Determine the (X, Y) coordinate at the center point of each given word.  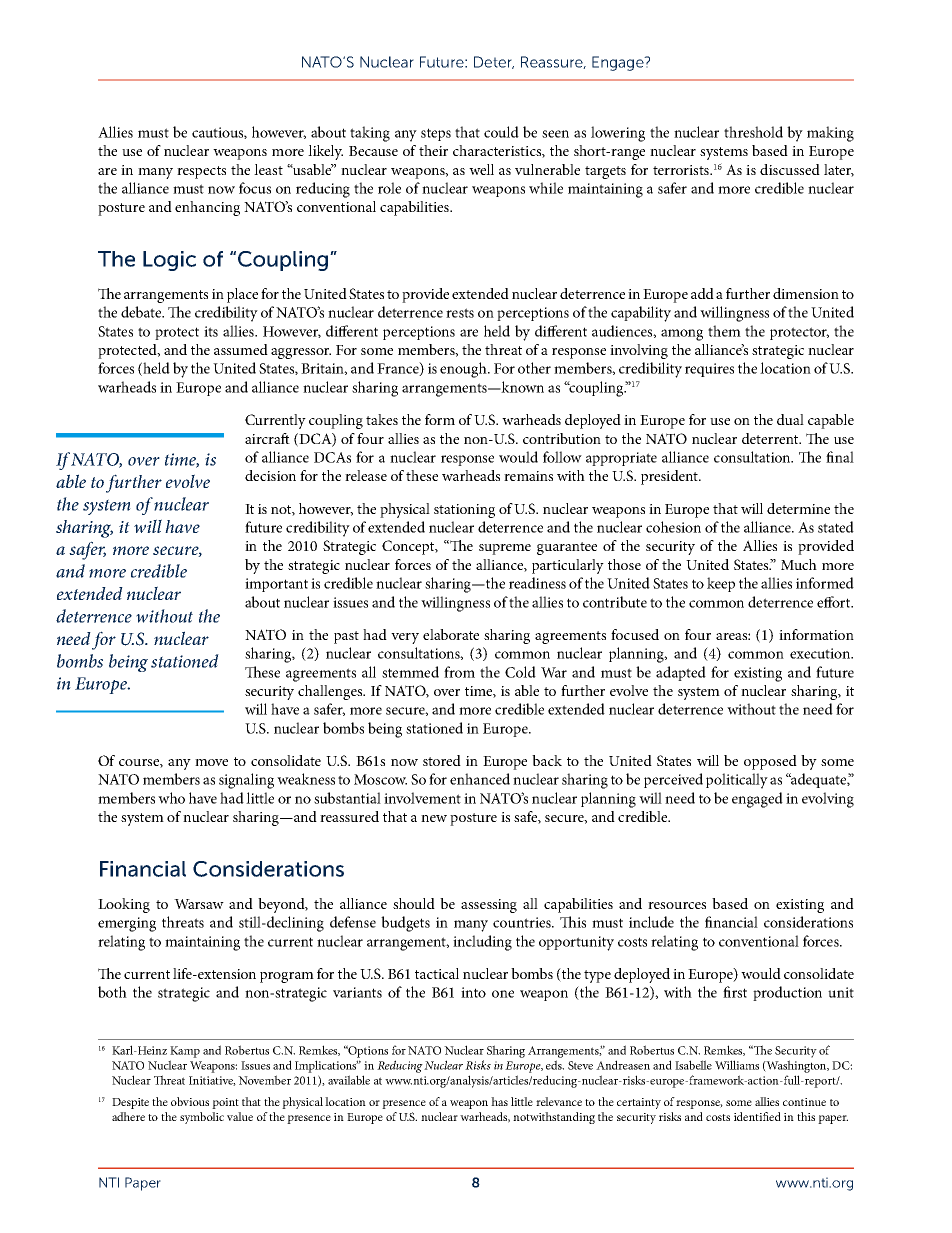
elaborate (451, 634)
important (276, 585)
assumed (241, 349)
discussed (790, 169)
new (434, 818)
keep (721, 584)
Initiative (212, 1081)
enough (464, 370)
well (481, 169)
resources (677, 905)
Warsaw (199, 904)
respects (201, 172)
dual (790, 419)
